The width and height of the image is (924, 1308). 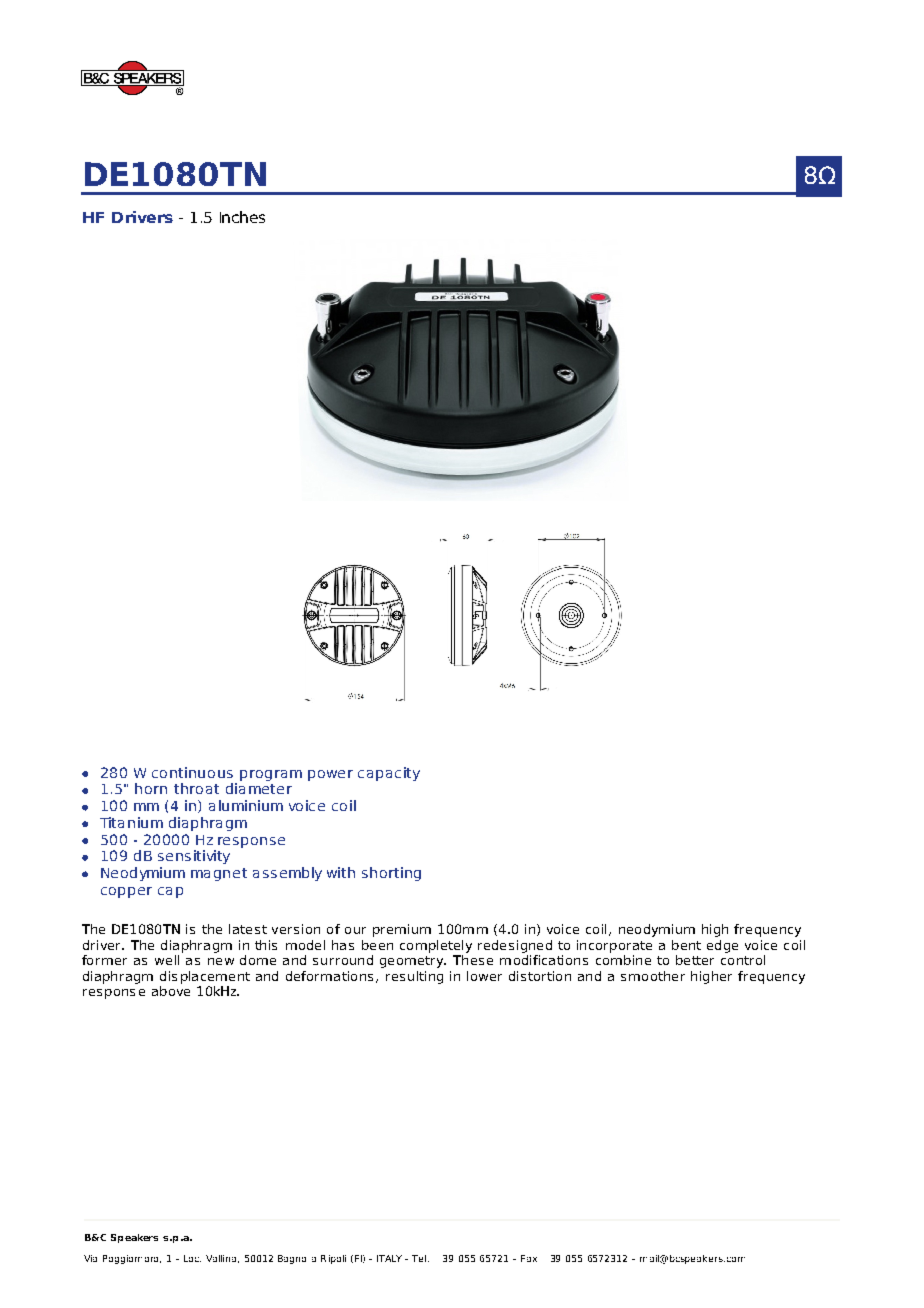 I want to click on program, so click(x=271, y=775).
